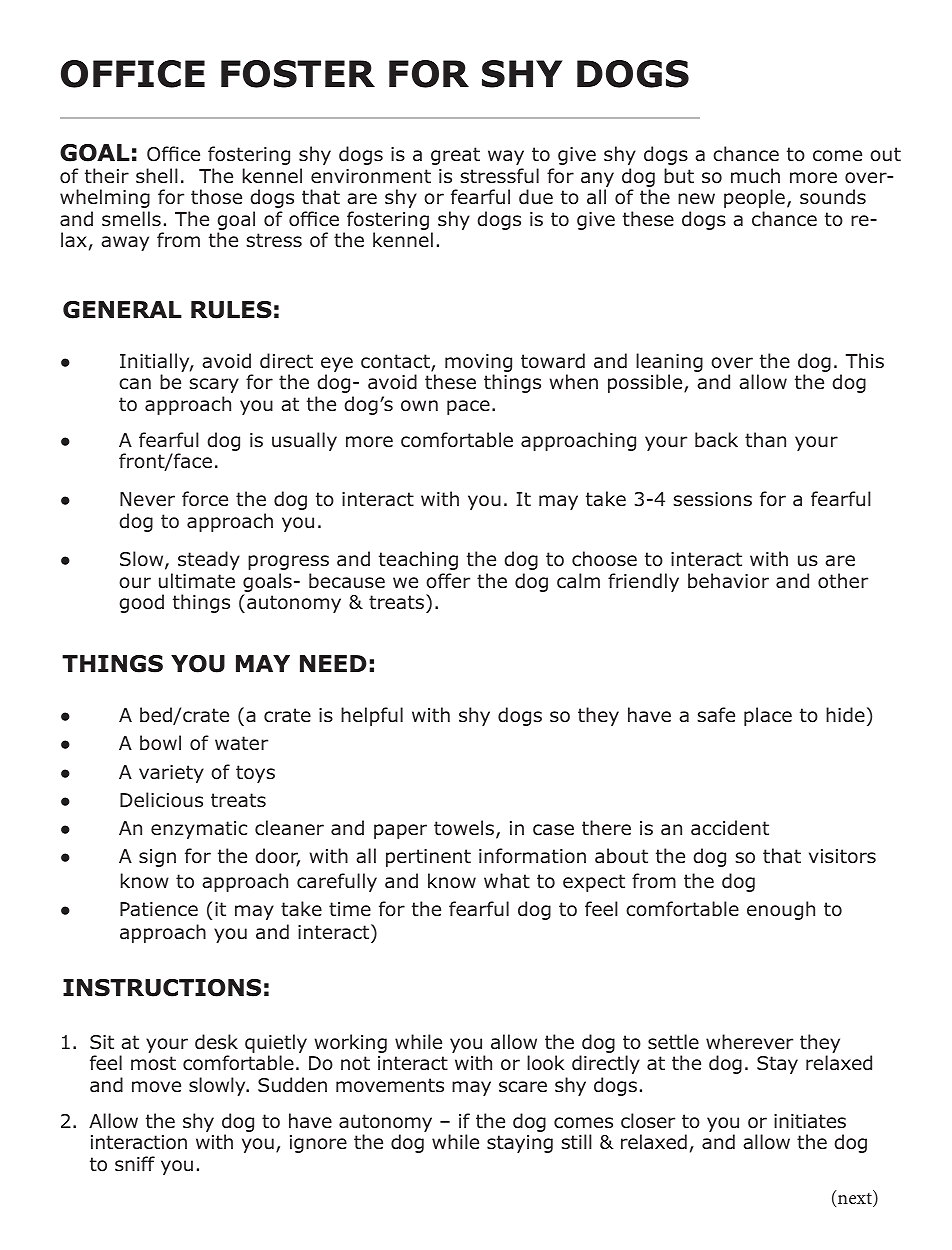 This screenshot has width=952, height=1250. What do you see at coordinates (372, 716) in the screenshot?
I see `helpful` at bounding box center [372, 716].
